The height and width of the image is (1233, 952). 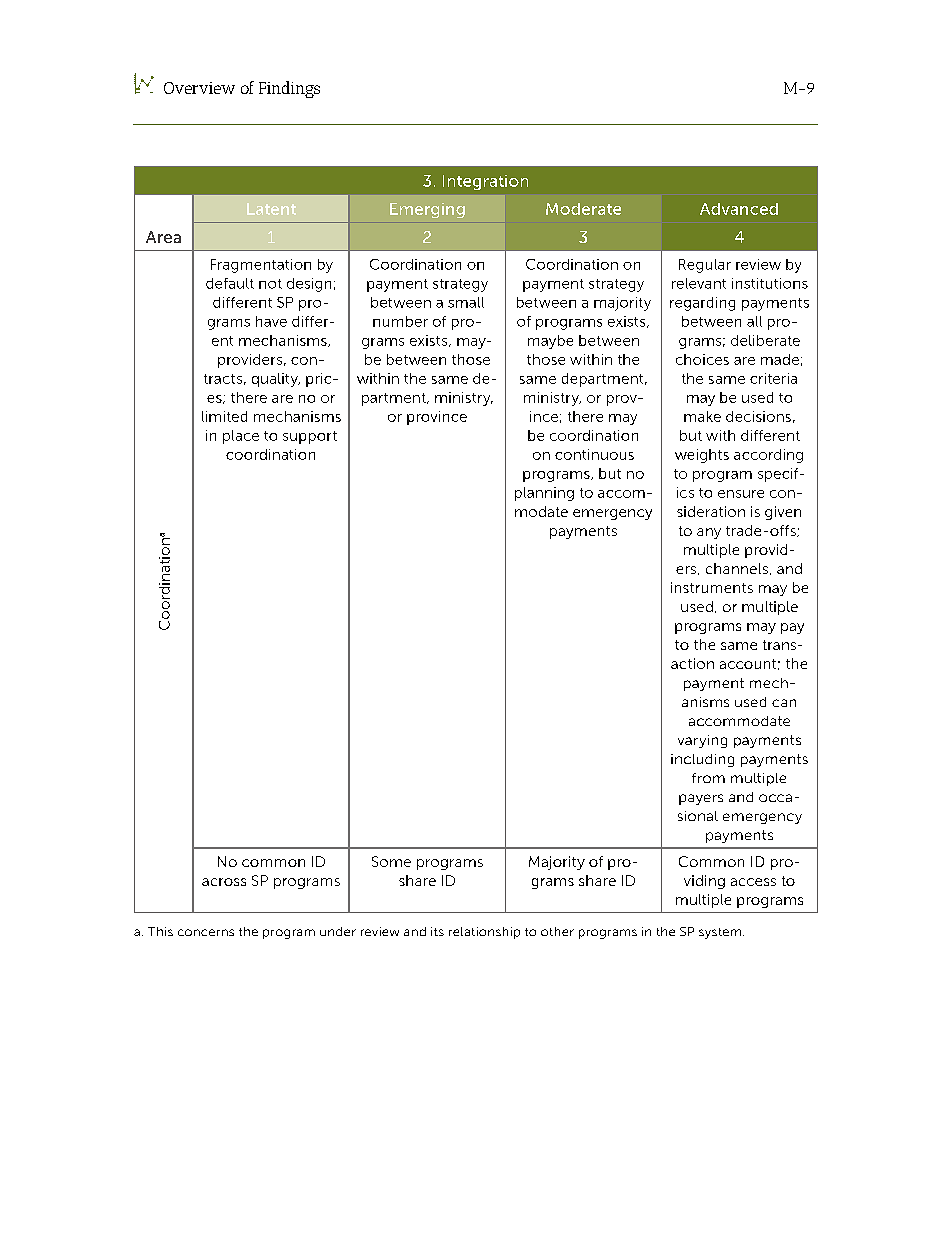 What do you see at coordinates (702, 741) in the image?
I see `varying` at bounding box center [702, 741].
